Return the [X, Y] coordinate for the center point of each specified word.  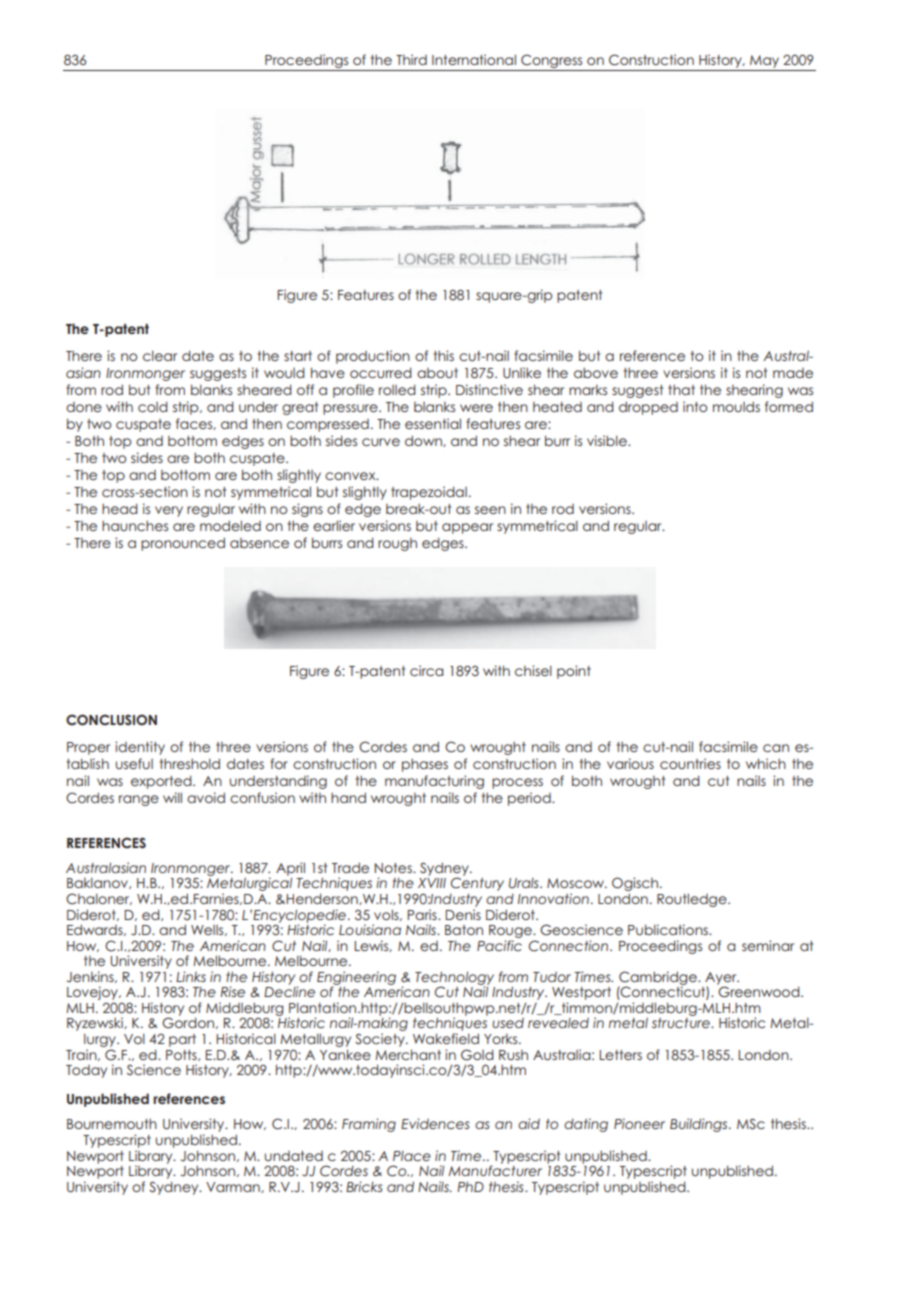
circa [427, 670]
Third [411, 59]
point [574, 672]
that [681, 390]
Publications [669, 929]
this [444, 355]
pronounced [183, 544]
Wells [208, 930]
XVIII [432, 883]
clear [160, 356]
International [474, 59]
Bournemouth [112, 1124]
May [764, 61]
